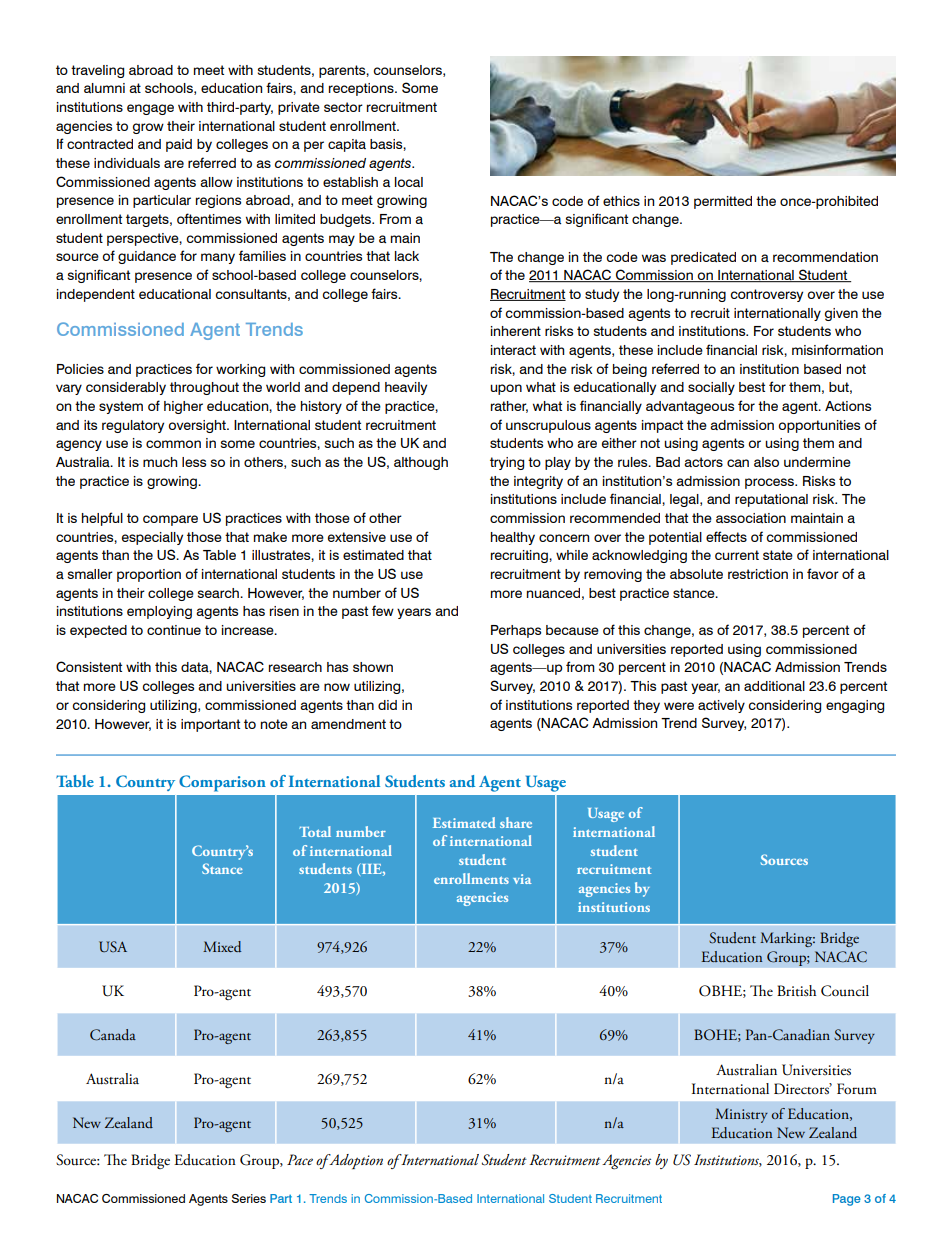 The height and width of the screenshot is (1233, 952). Describe the element at coordinates (723, 202) in the screenshot. I see `permitted` at that location.
